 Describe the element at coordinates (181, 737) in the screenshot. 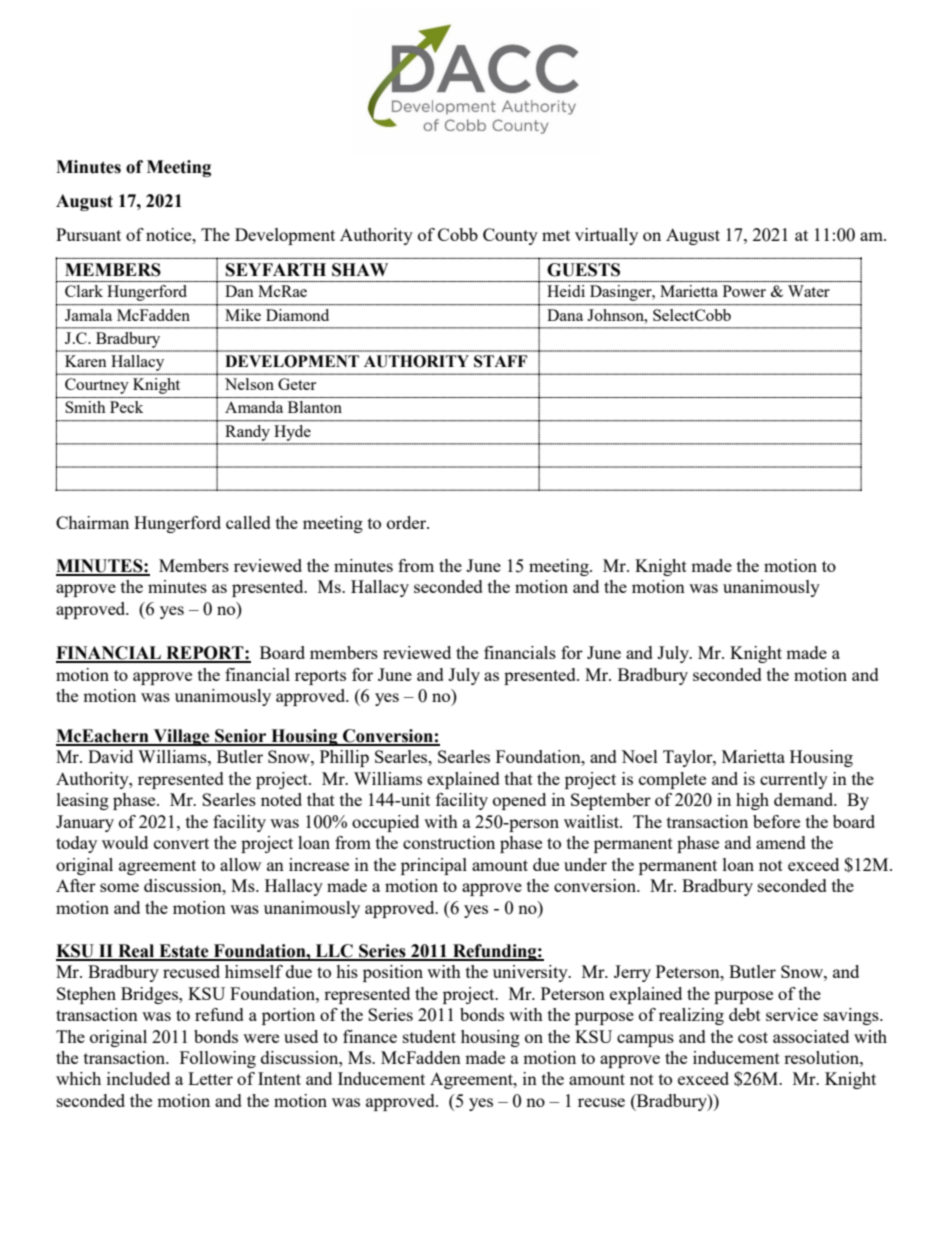

I see `Village` at that location.
